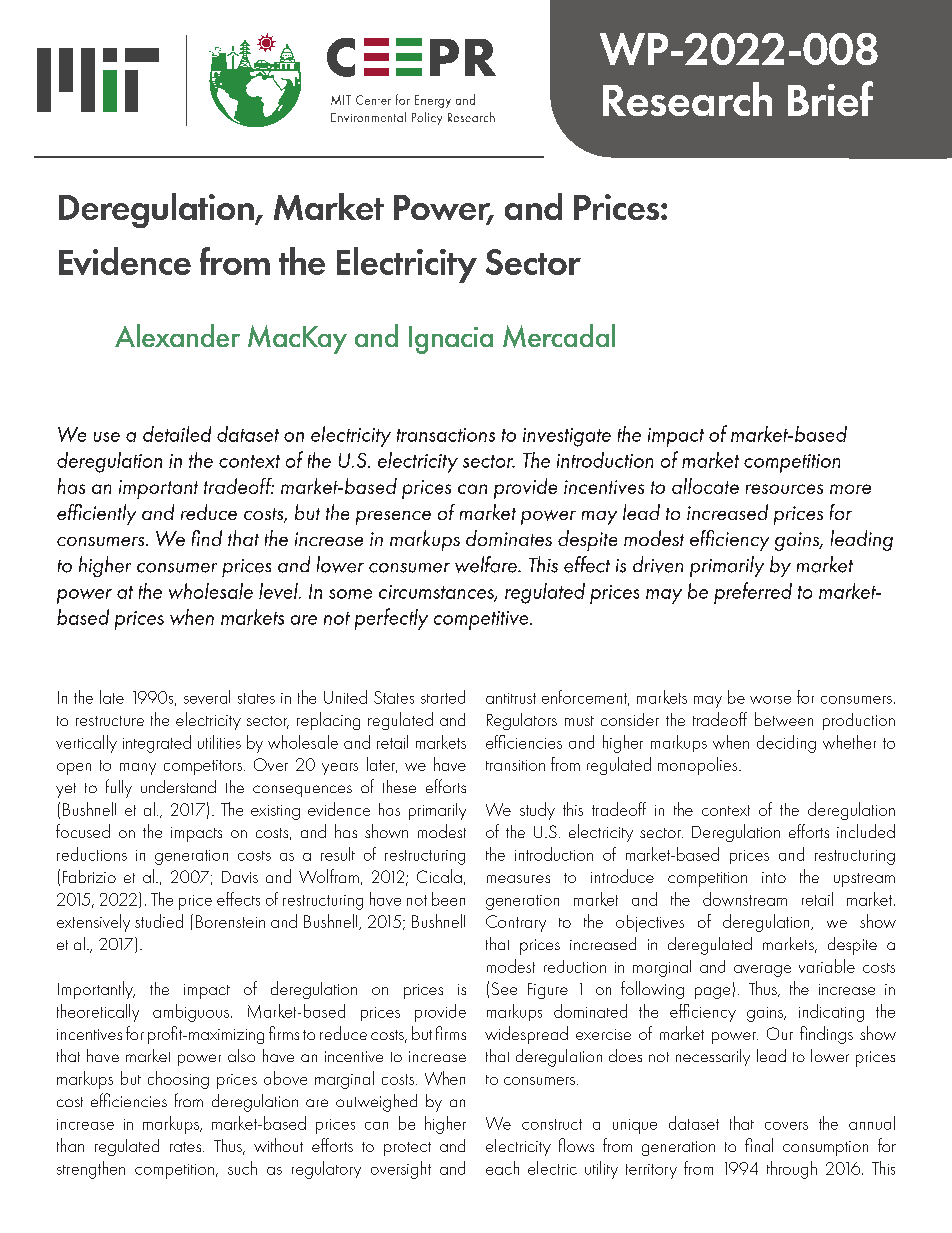  I want to click on Alexander, so click(177, 335).
